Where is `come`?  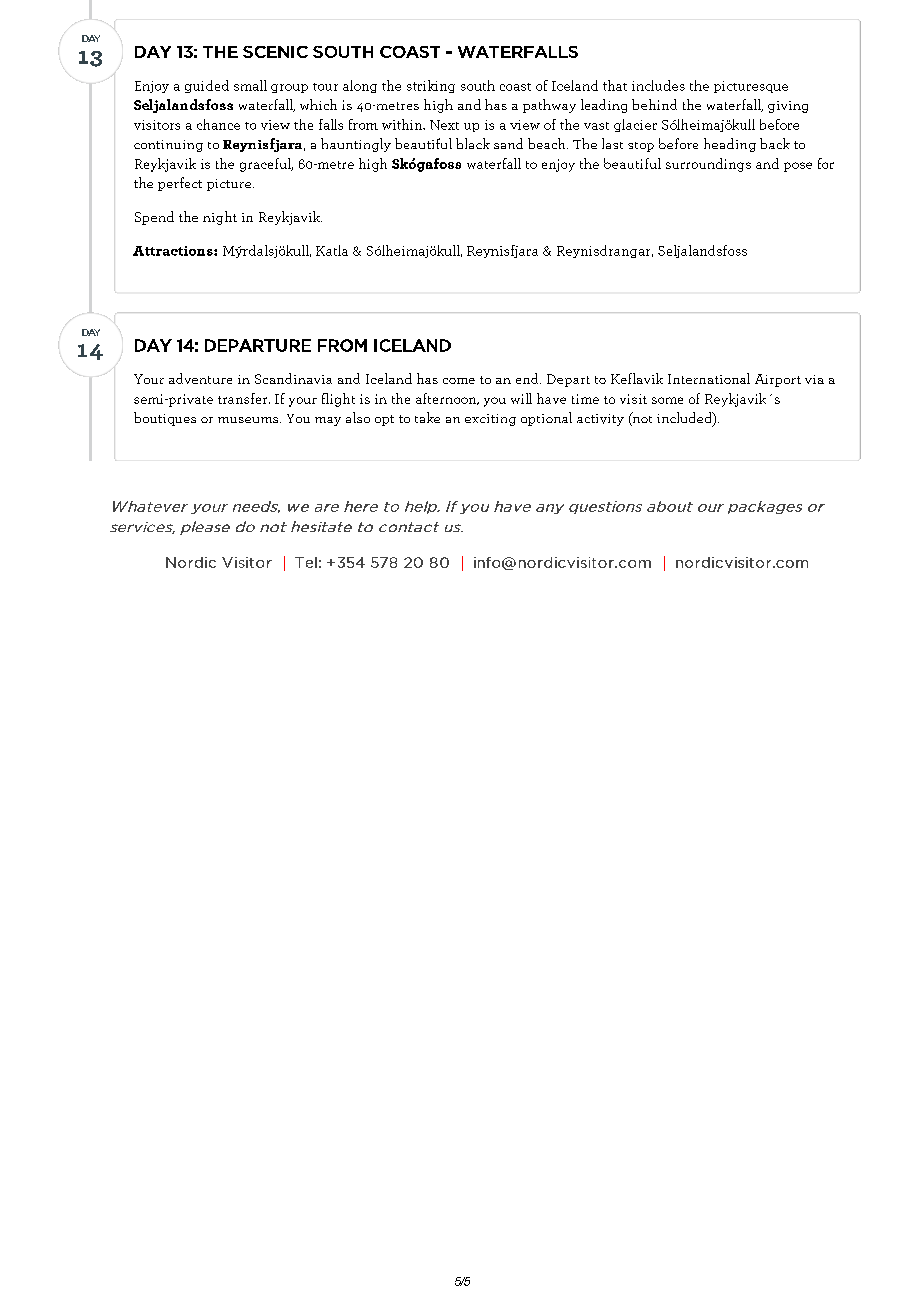
come is located at coordinates (459, 381).
